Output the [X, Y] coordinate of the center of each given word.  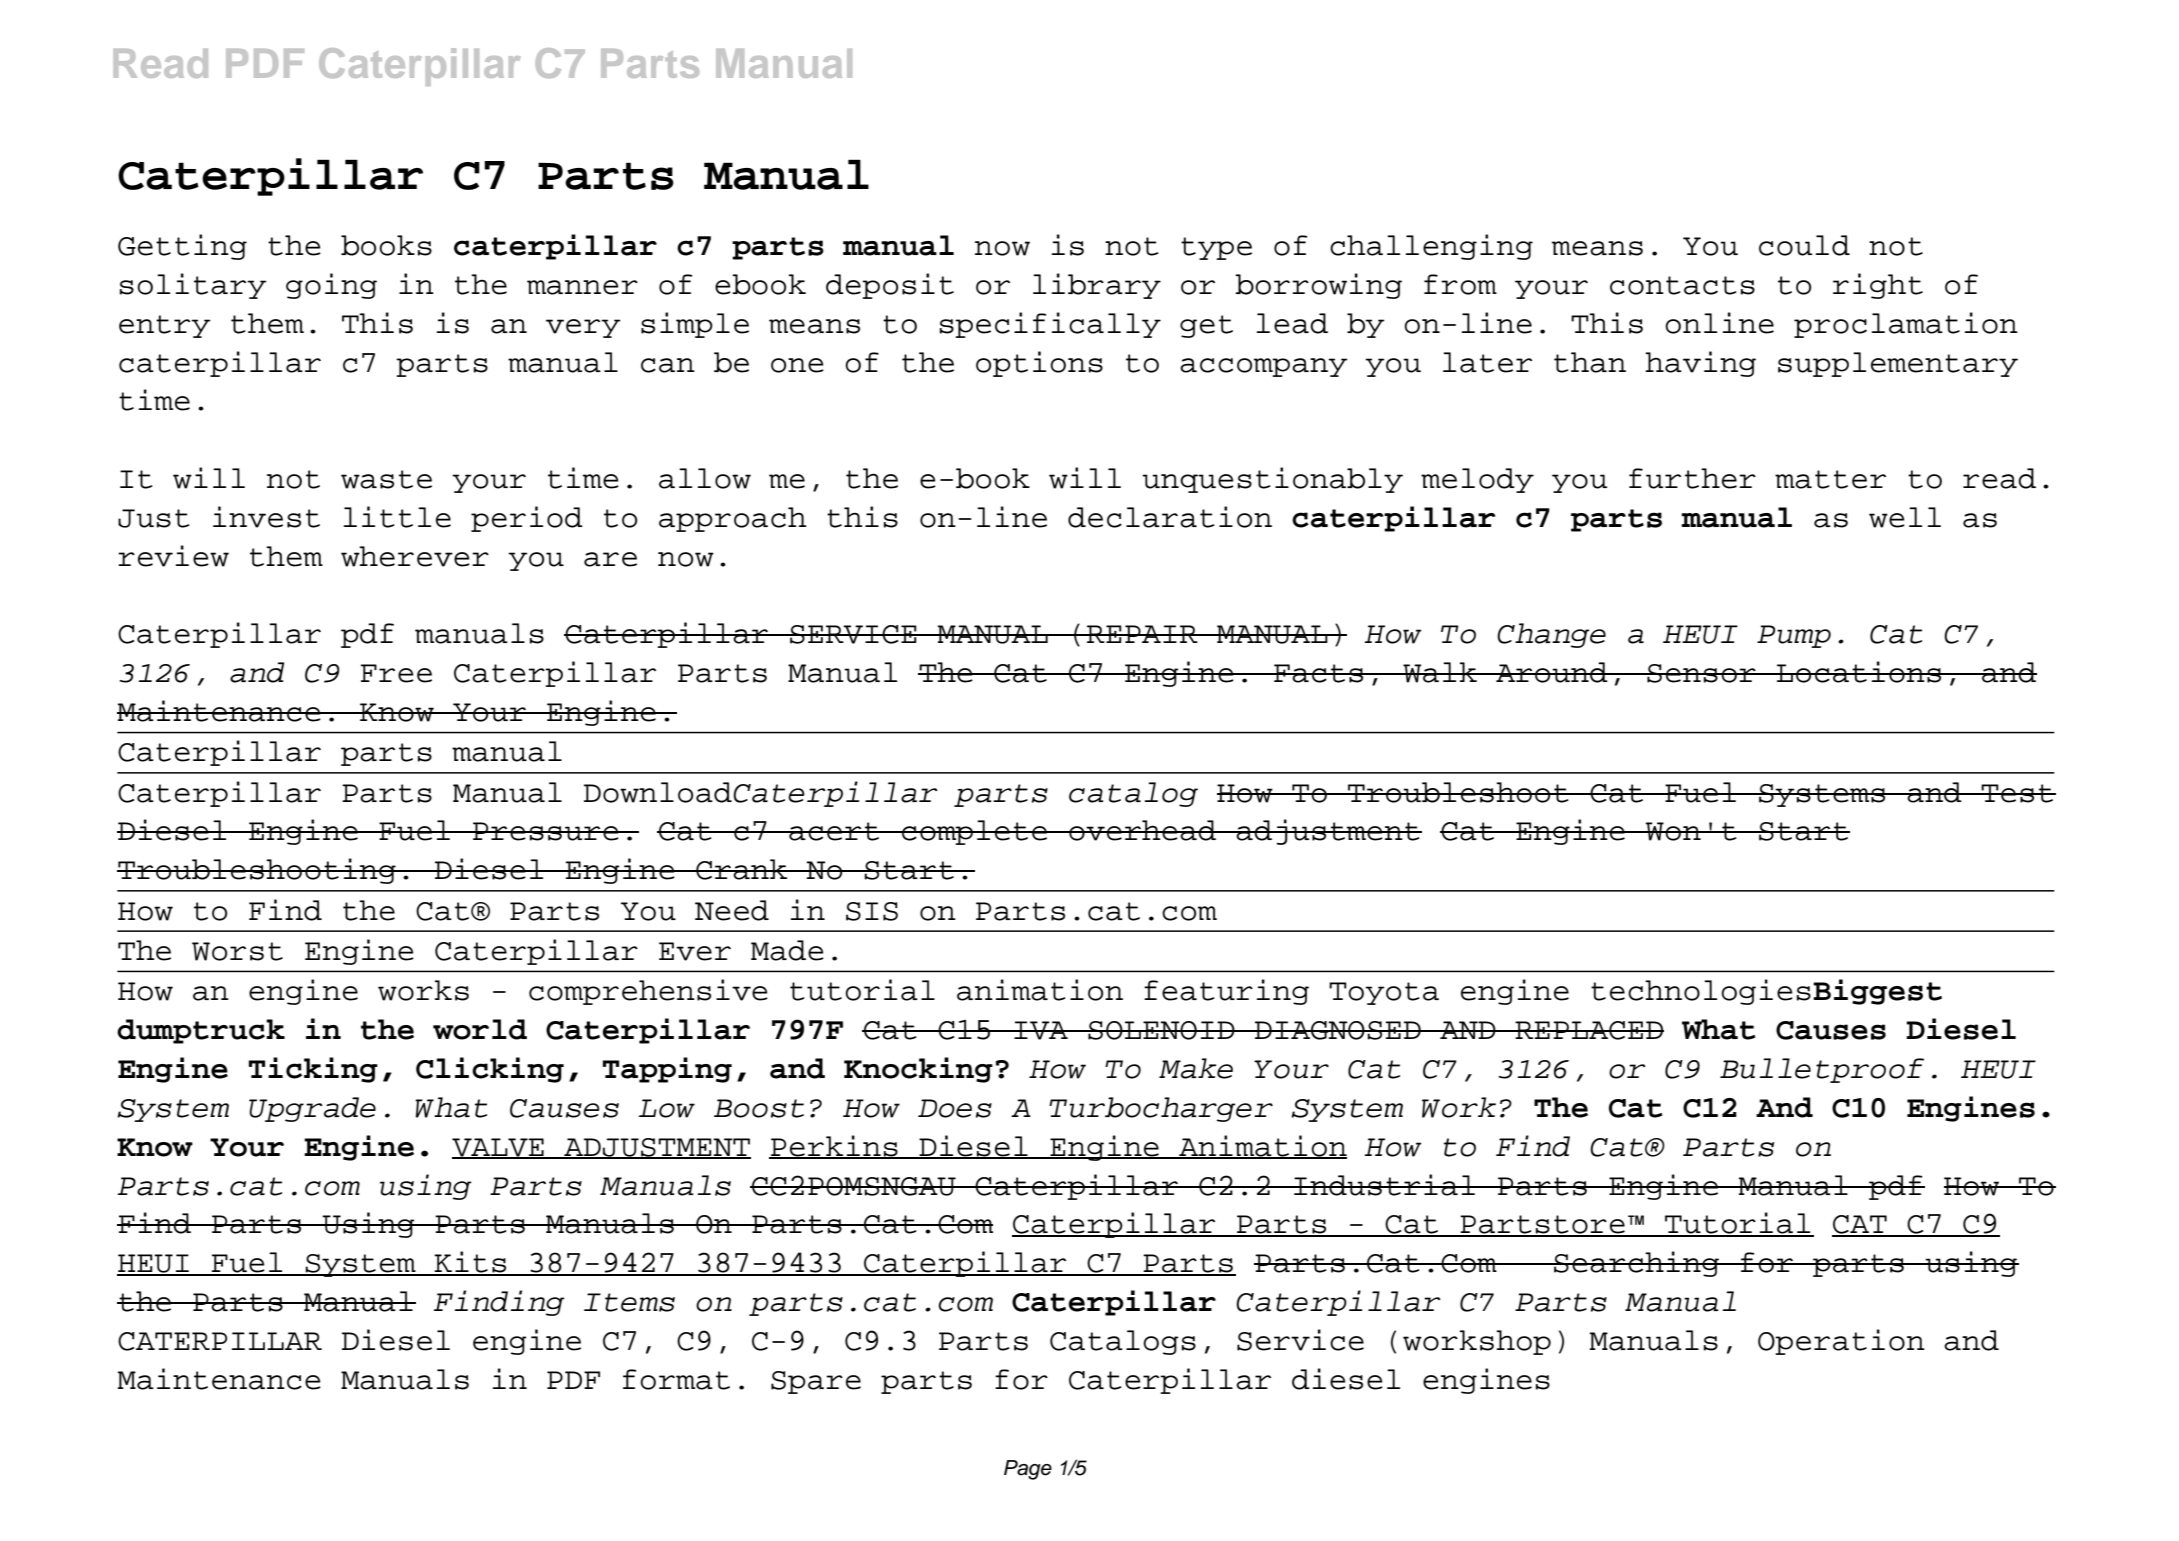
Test [2017, 793]
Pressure [546, 831]
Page [1028, 1470]
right [1878, 286]
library [1097, 286]
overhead [1142, 830]
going [331, 286]
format [676, 1379]
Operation [1841, 1342]
